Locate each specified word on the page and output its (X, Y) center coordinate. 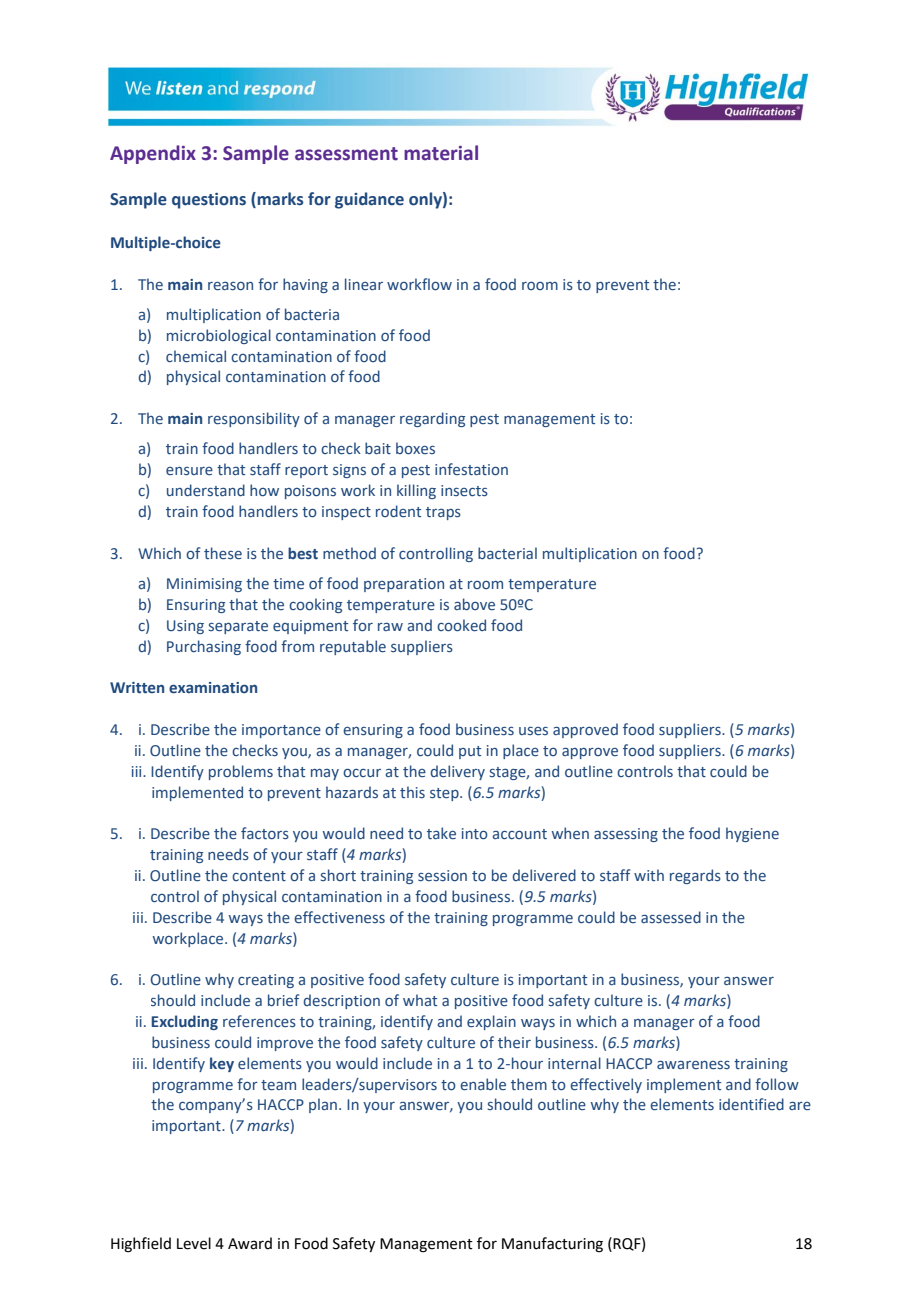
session (442, 875)
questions (209, 201)
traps (443, 513)
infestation (471, 469)
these (223, 553)
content (259, 876)
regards (695, 876)
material (441, 153)
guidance (369, 200)
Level (194, 1243)
